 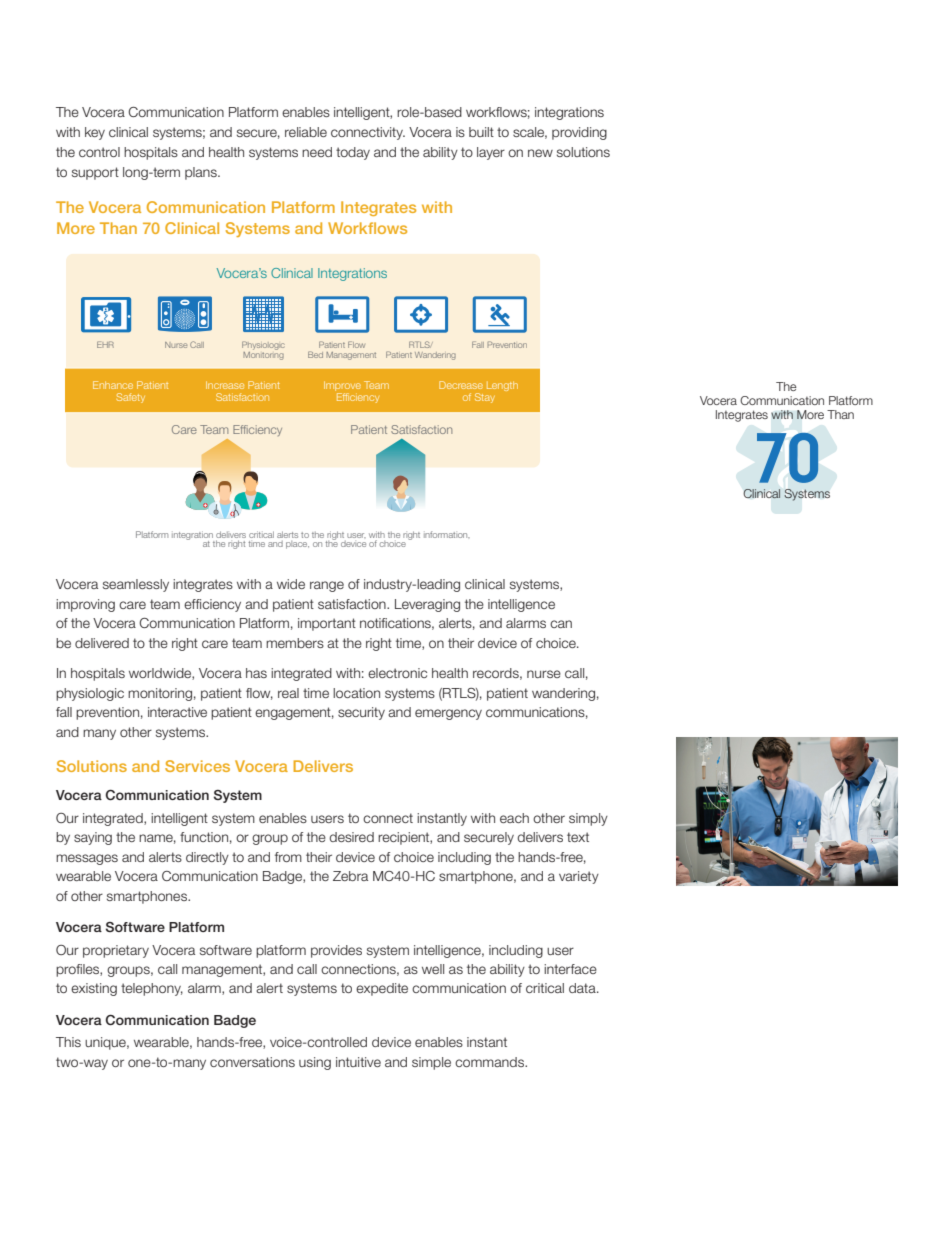 I want to click on EHR, so click(x=105, y=344).
